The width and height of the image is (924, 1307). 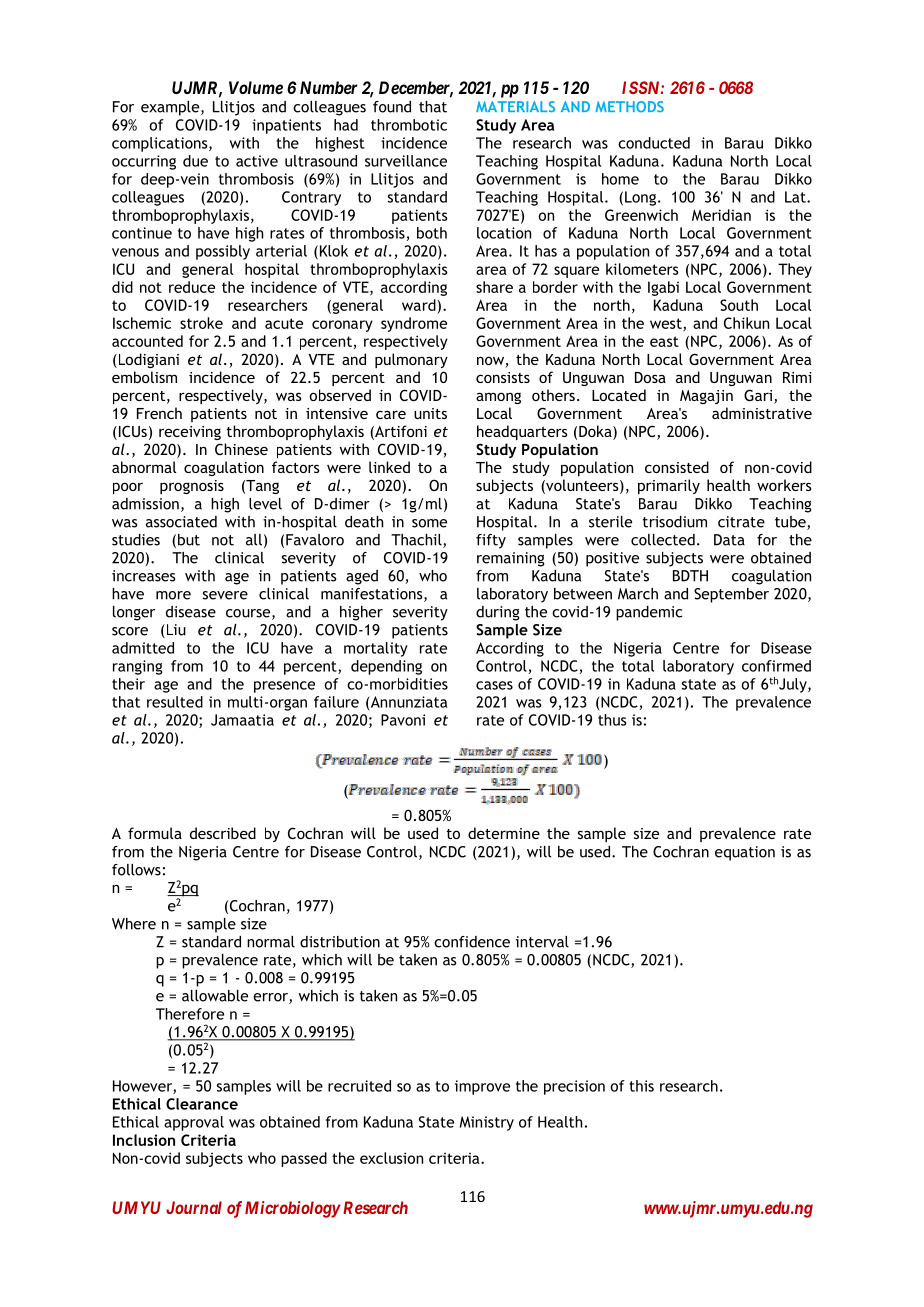 I want to click on Ministry, so click(x=487, y=1123).
